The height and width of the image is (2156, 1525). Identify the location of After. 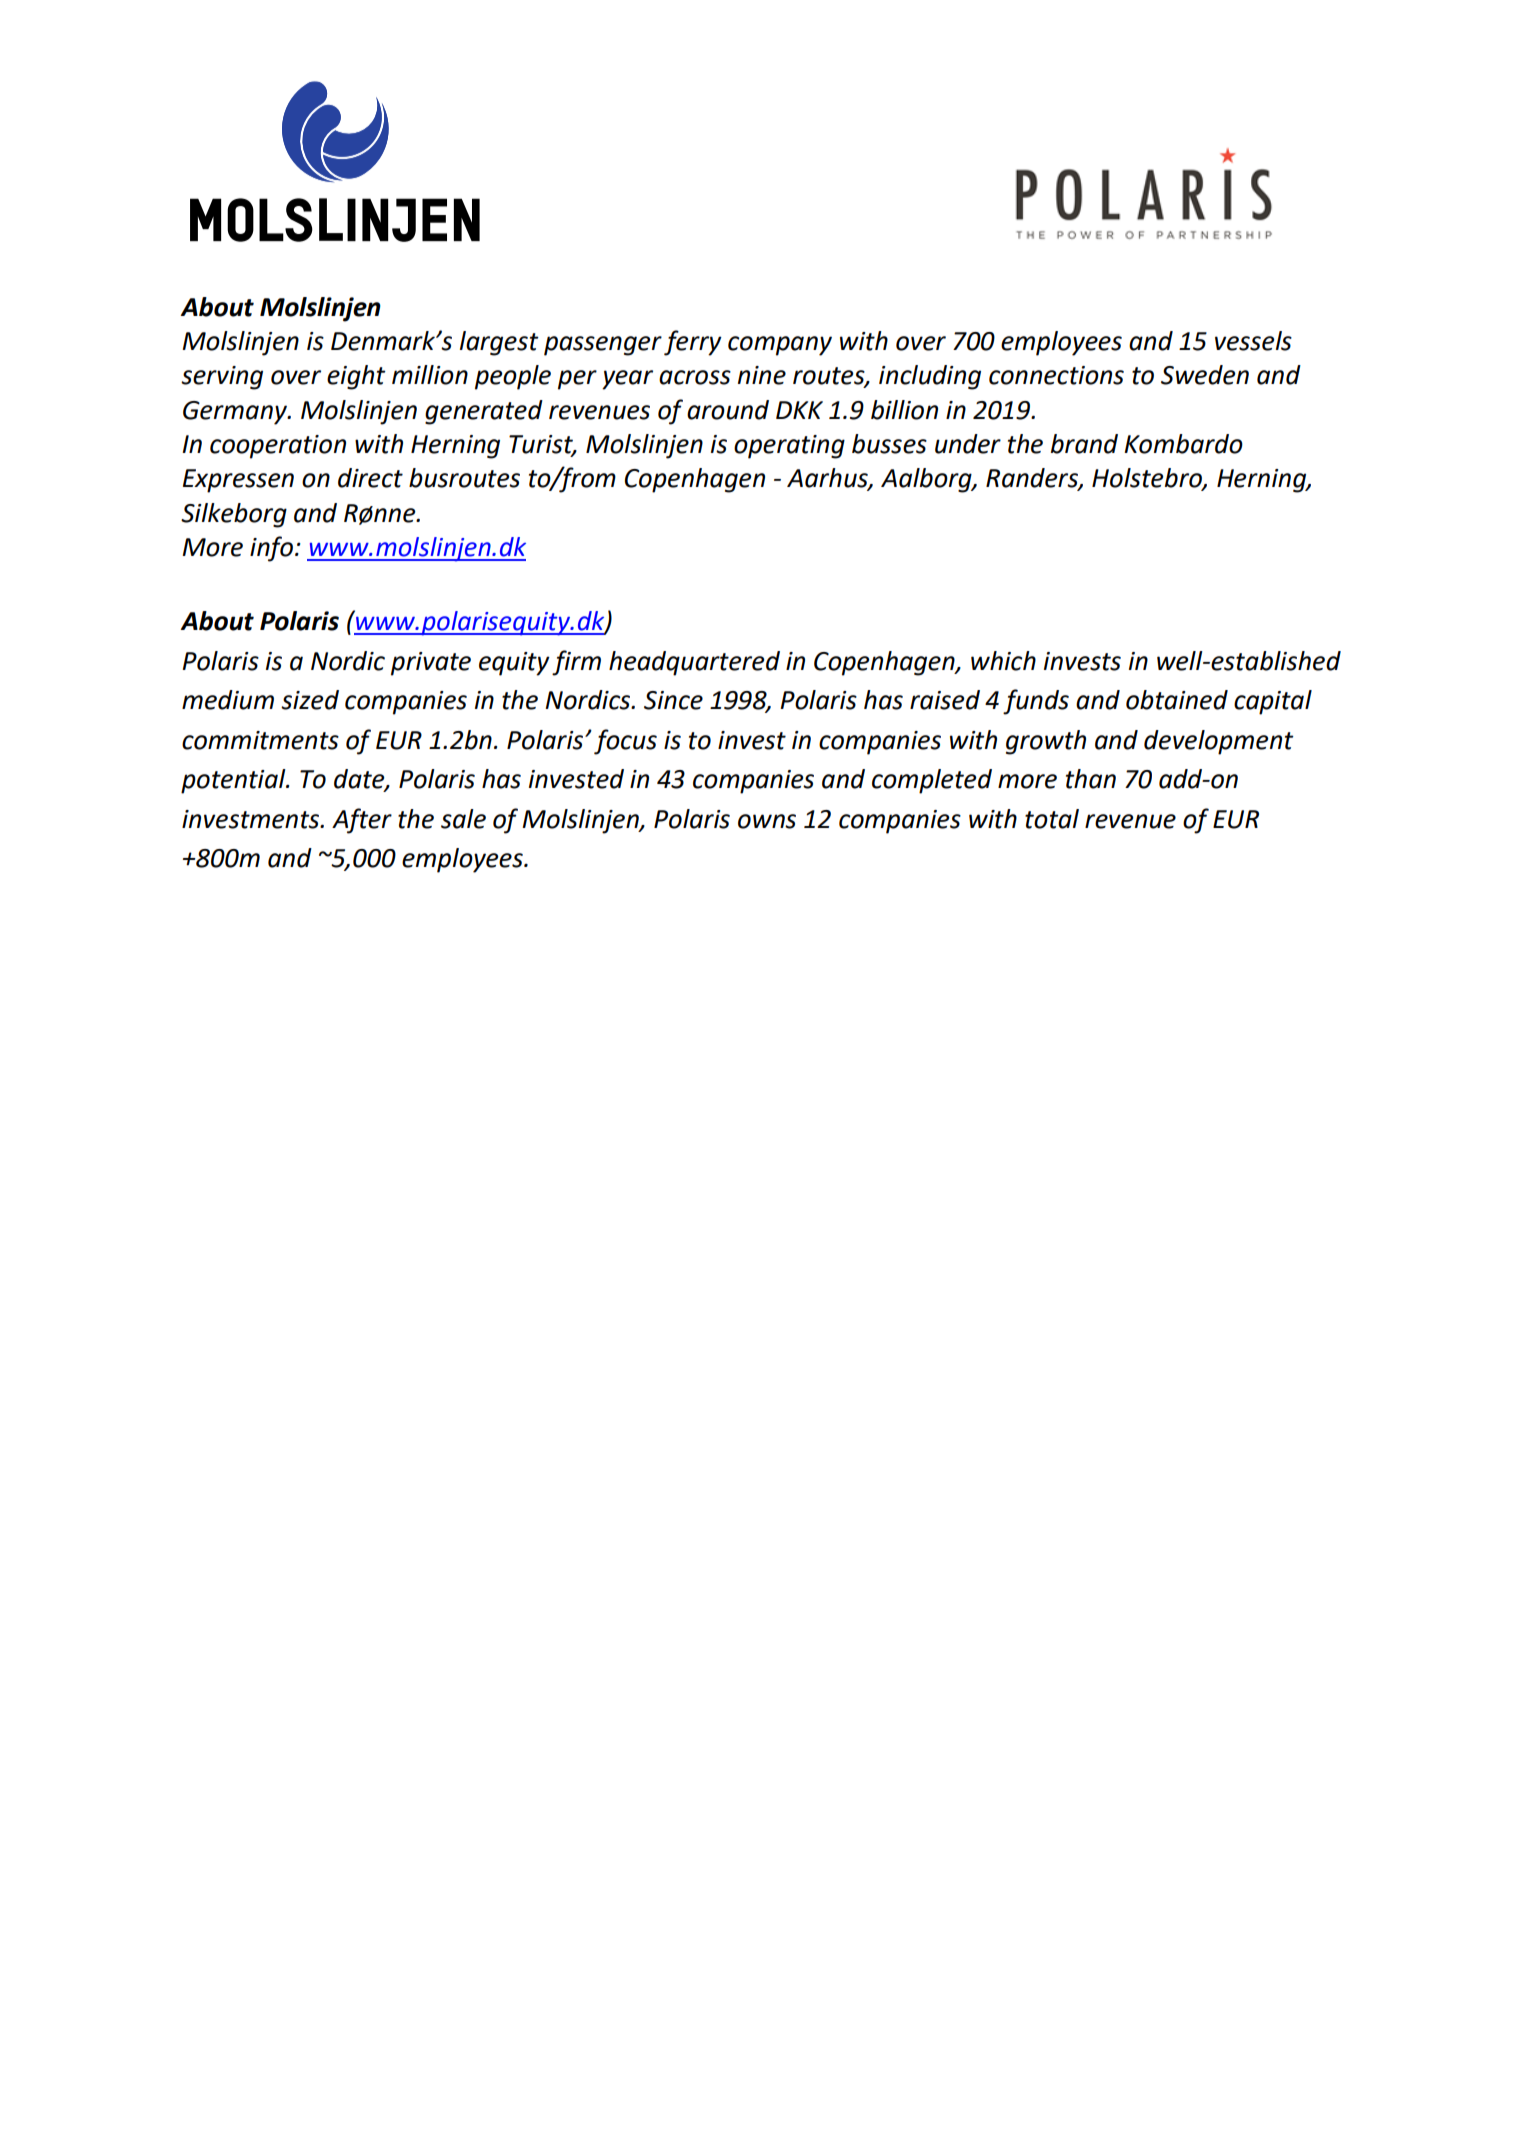
(362, 821).
